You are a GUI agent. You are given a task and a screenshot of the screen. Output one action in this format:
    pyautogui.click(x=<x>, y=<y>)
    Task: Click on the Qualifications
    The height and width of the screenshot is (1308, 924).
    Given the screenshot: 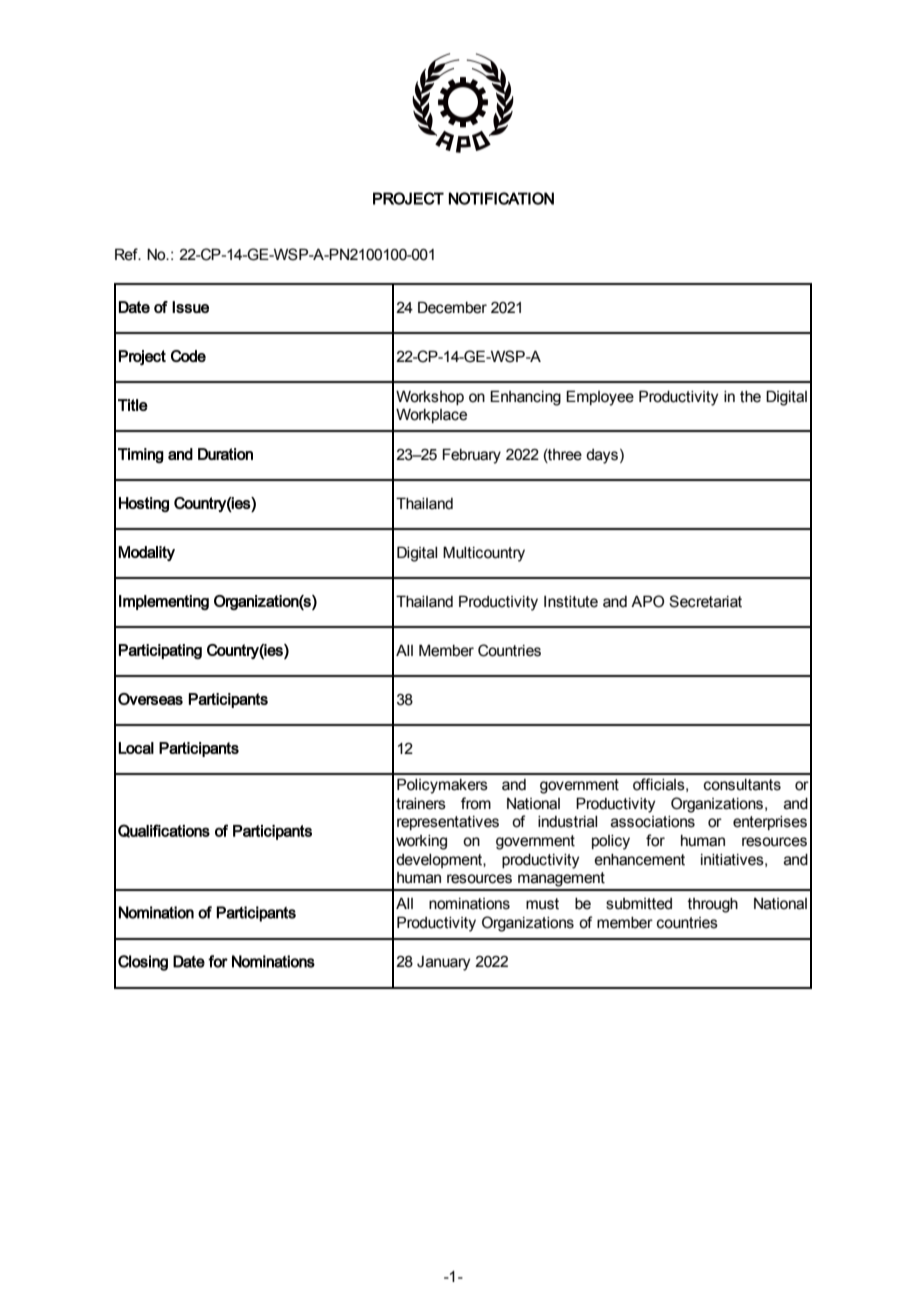 What is the action you would take?
    pyautogui.click(x=164, y=831)
